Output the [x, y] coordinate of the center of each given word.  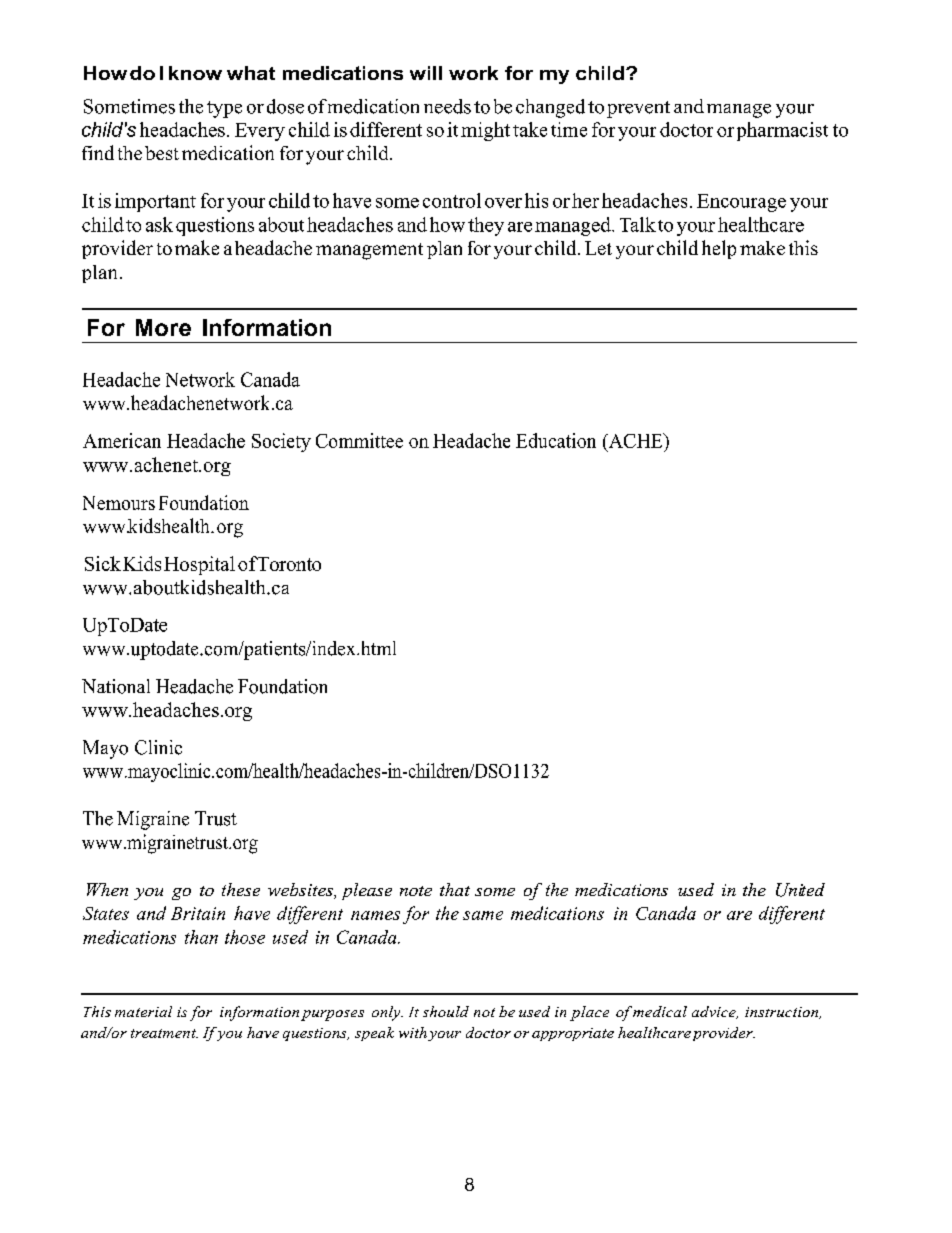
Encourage [741, 203]
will [426, 73]
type [224, 109]
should [446, 1011]
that [455, 889]
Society [281, 442]
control [452, 200]
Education [556, 440]
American [122, 440]
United [800, 890]
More [163, 327]
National [116, 686]
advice [715, 1012]
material [143, 1011]
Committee [359, 440]
